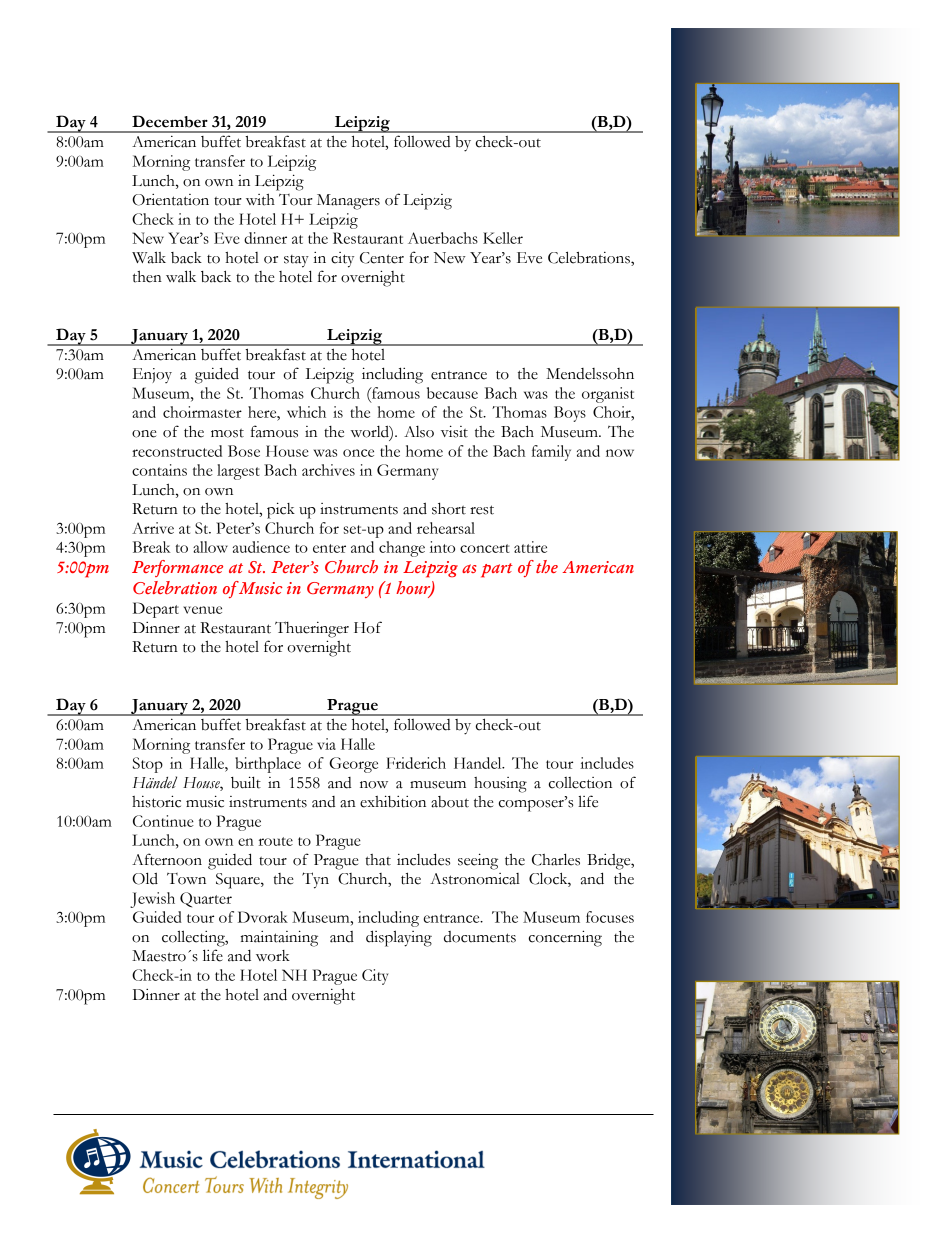 This page has height=1233, width=952. Describe the element at coordinates (177, 451) in the page. I see `reconstructed` at that location.
